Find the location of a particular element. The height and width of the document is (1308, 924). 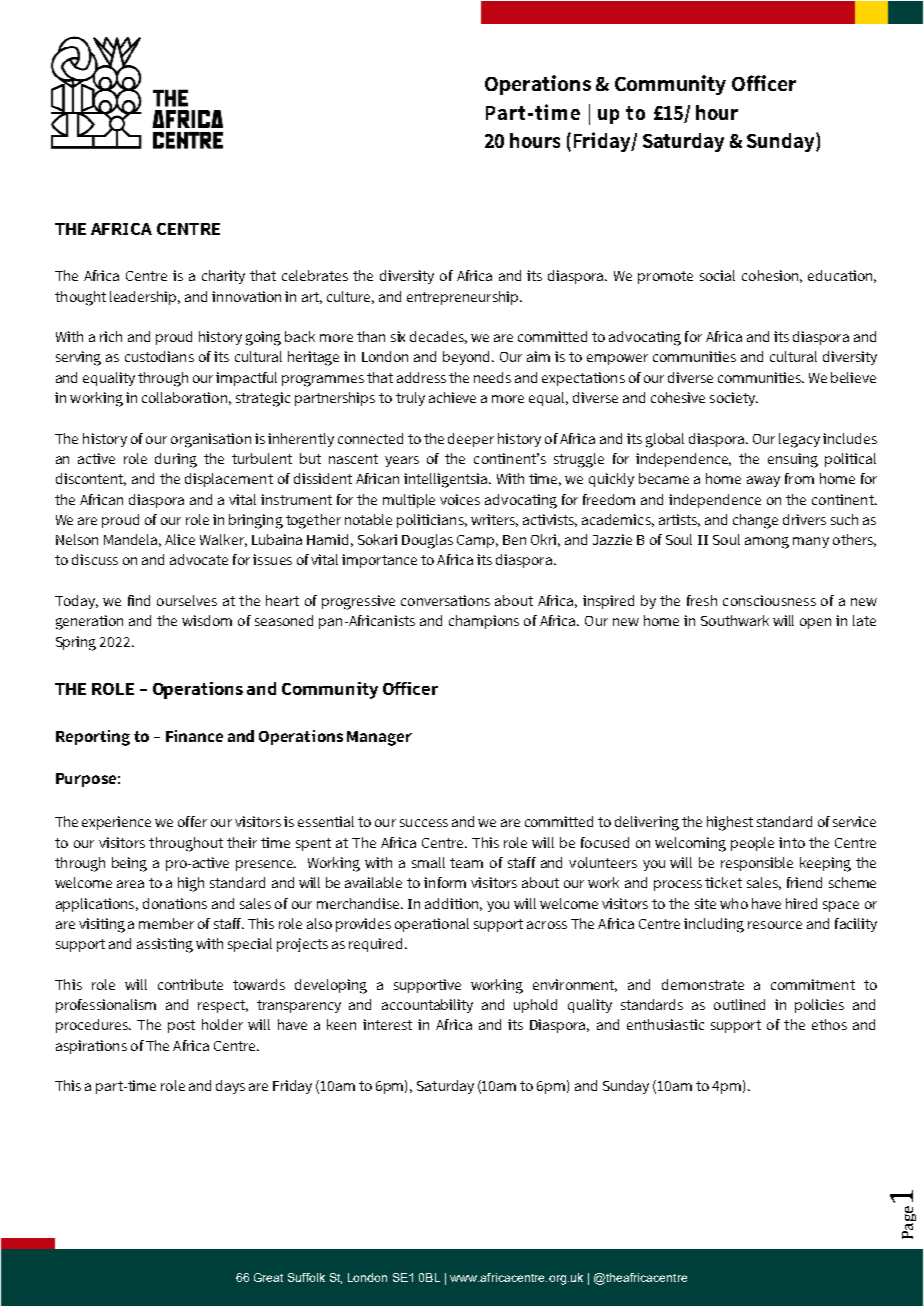

success is located at coordinates (424, 823).
